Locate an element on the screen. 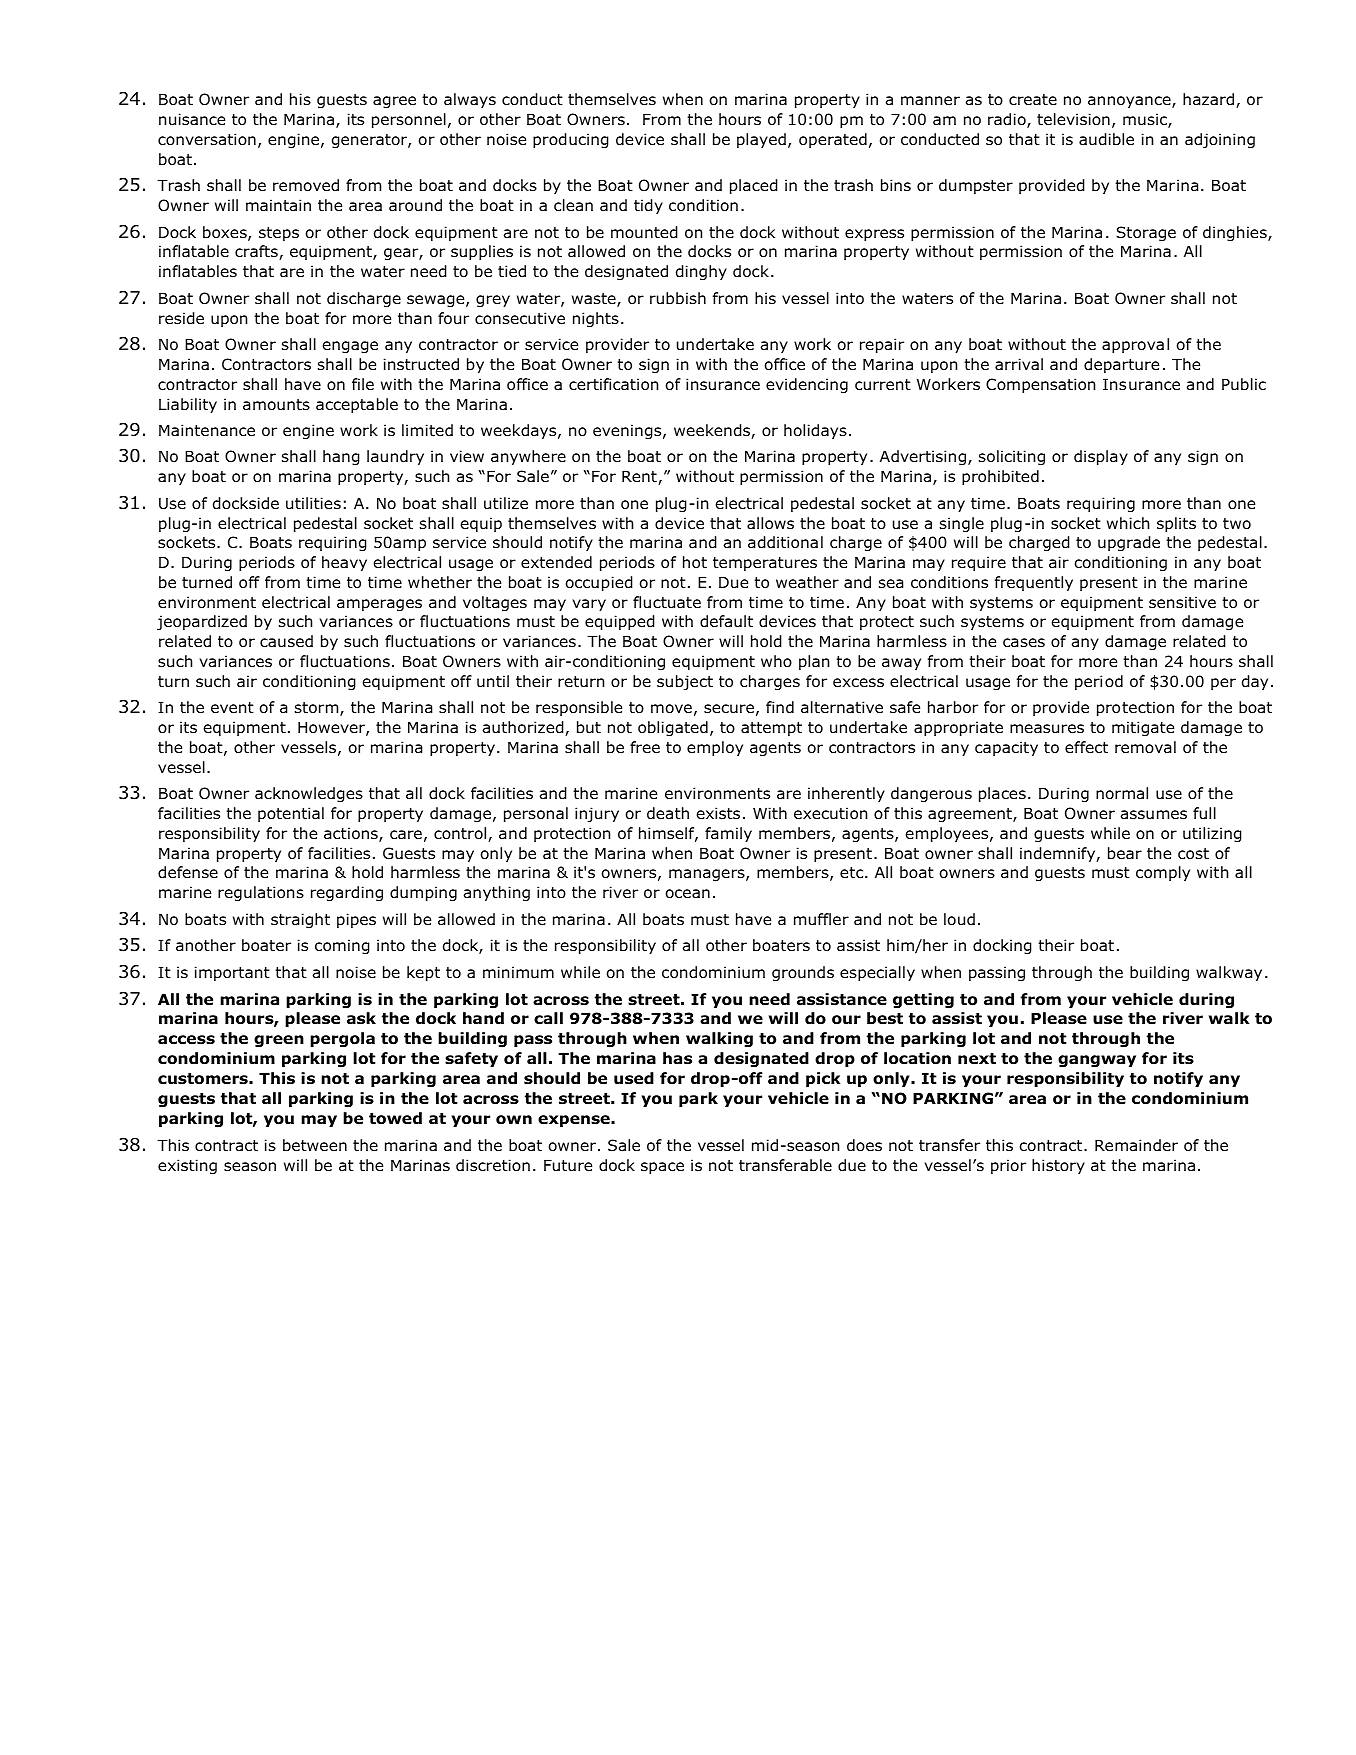 The width and height of the screenshot is (1356, 1755). jeopardized is located at coordinates (202, 622).
